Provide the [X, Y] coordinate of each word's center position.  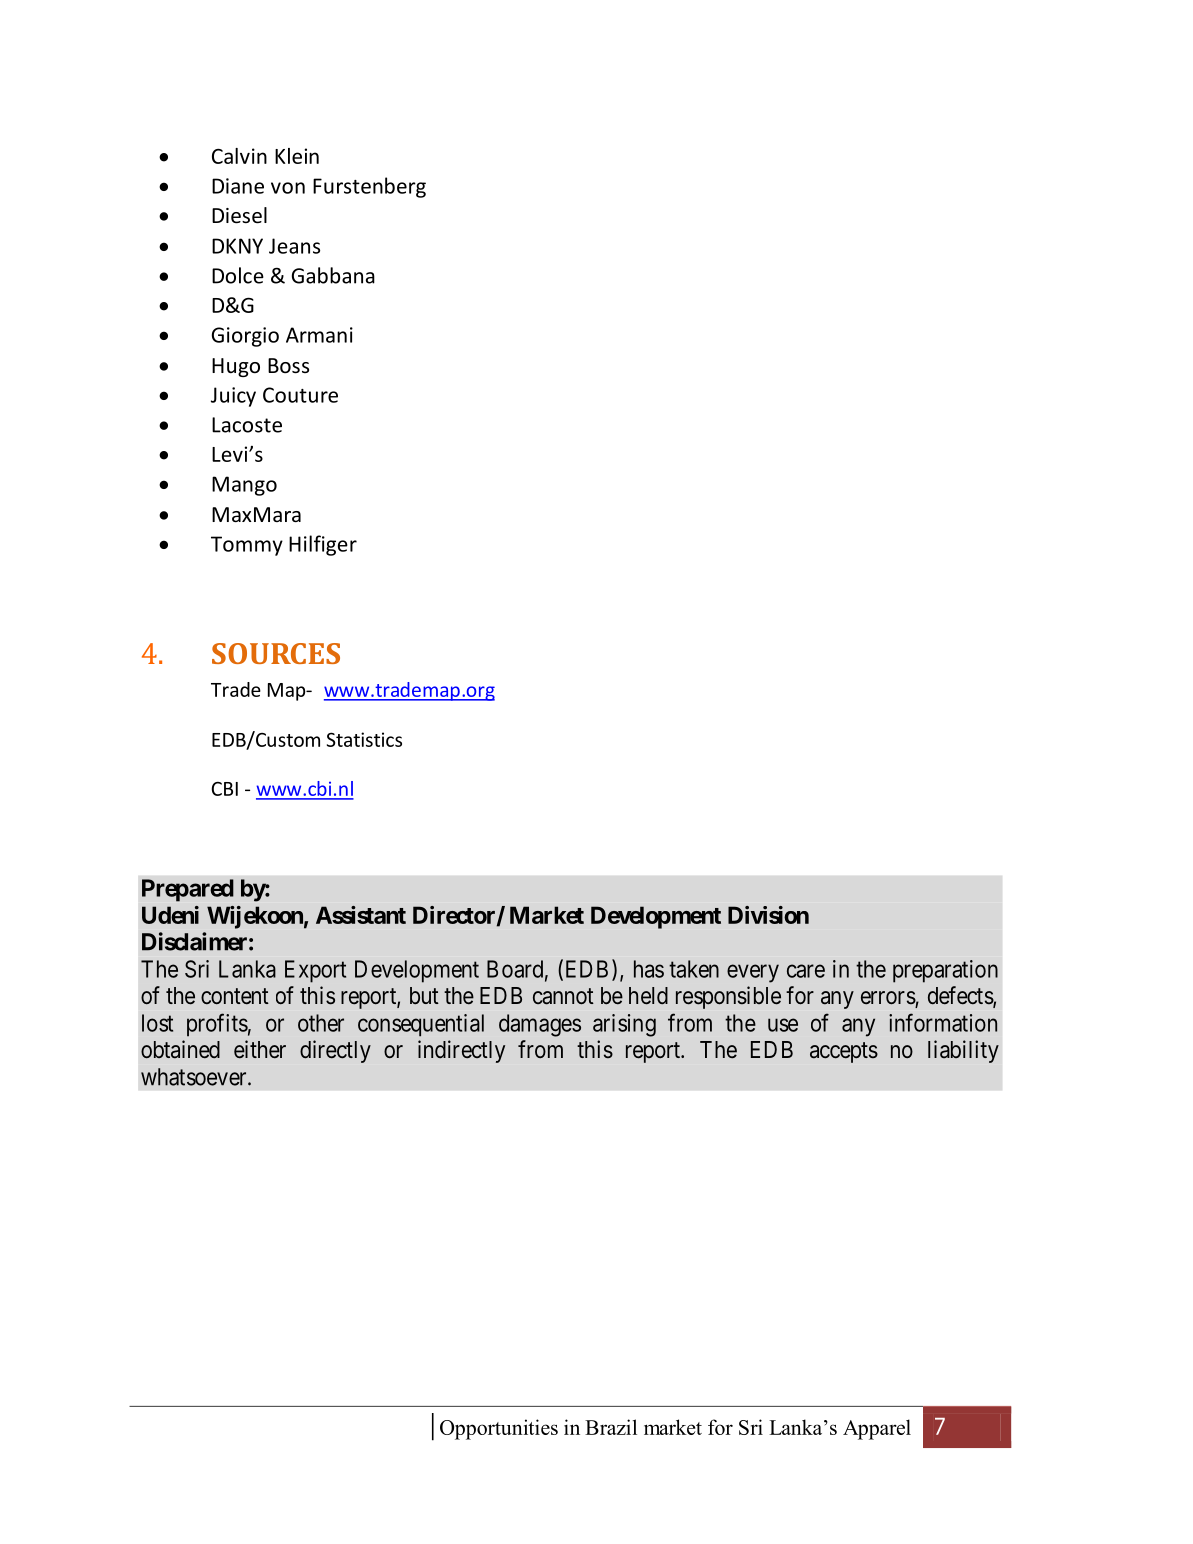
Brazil [611, 1427]
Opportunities [499, 1429]
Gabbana [333, 275]
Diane [238, 186]
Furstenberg [369, 187]
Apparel [877, 1429]
